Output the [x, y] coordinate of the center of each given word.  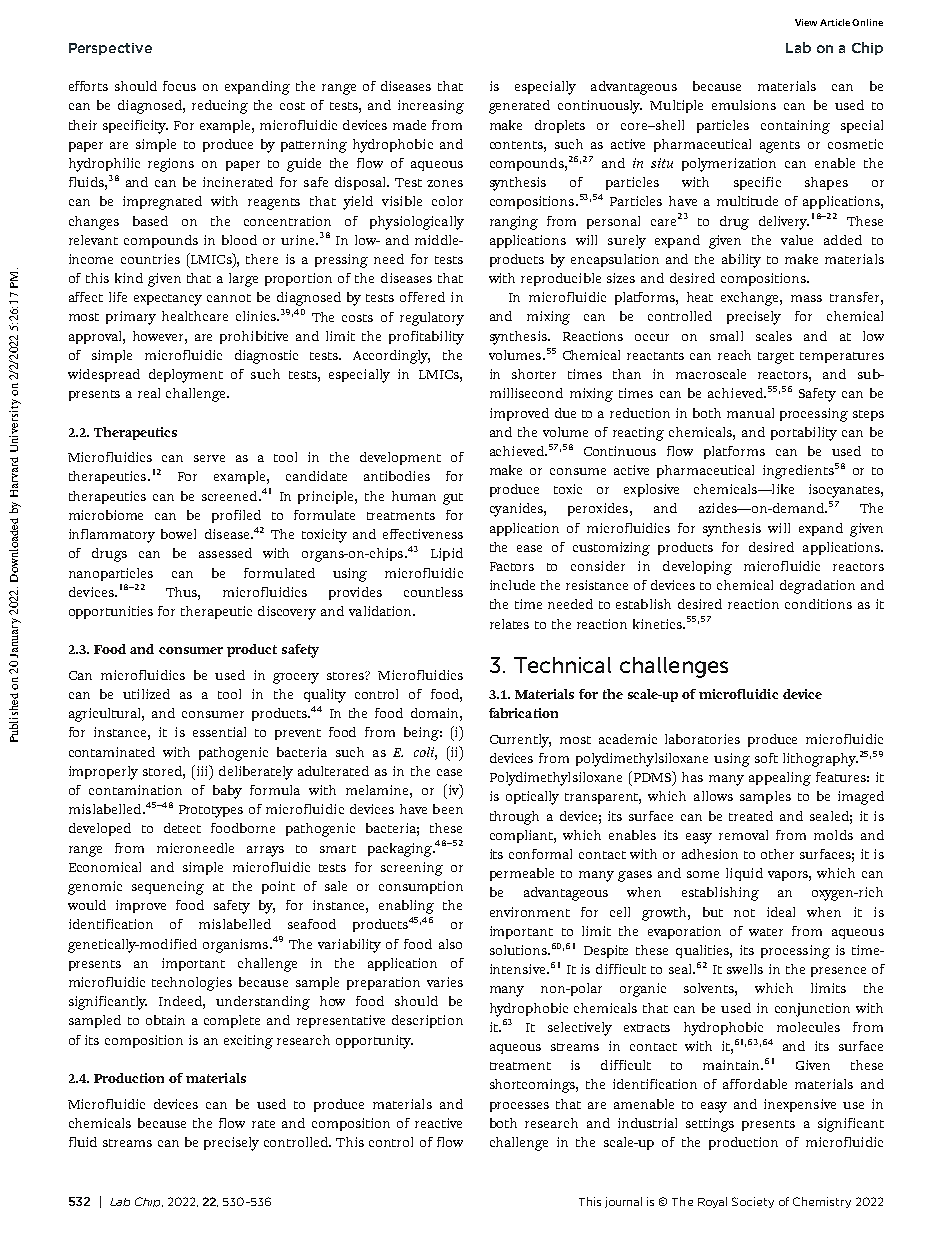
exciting [248, 1042]
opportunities [111, 612]
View [806, 22]
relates [509, 624]
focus [179, 86]
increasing [431, 107]
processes [519, 1107]
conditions [818, 604]
